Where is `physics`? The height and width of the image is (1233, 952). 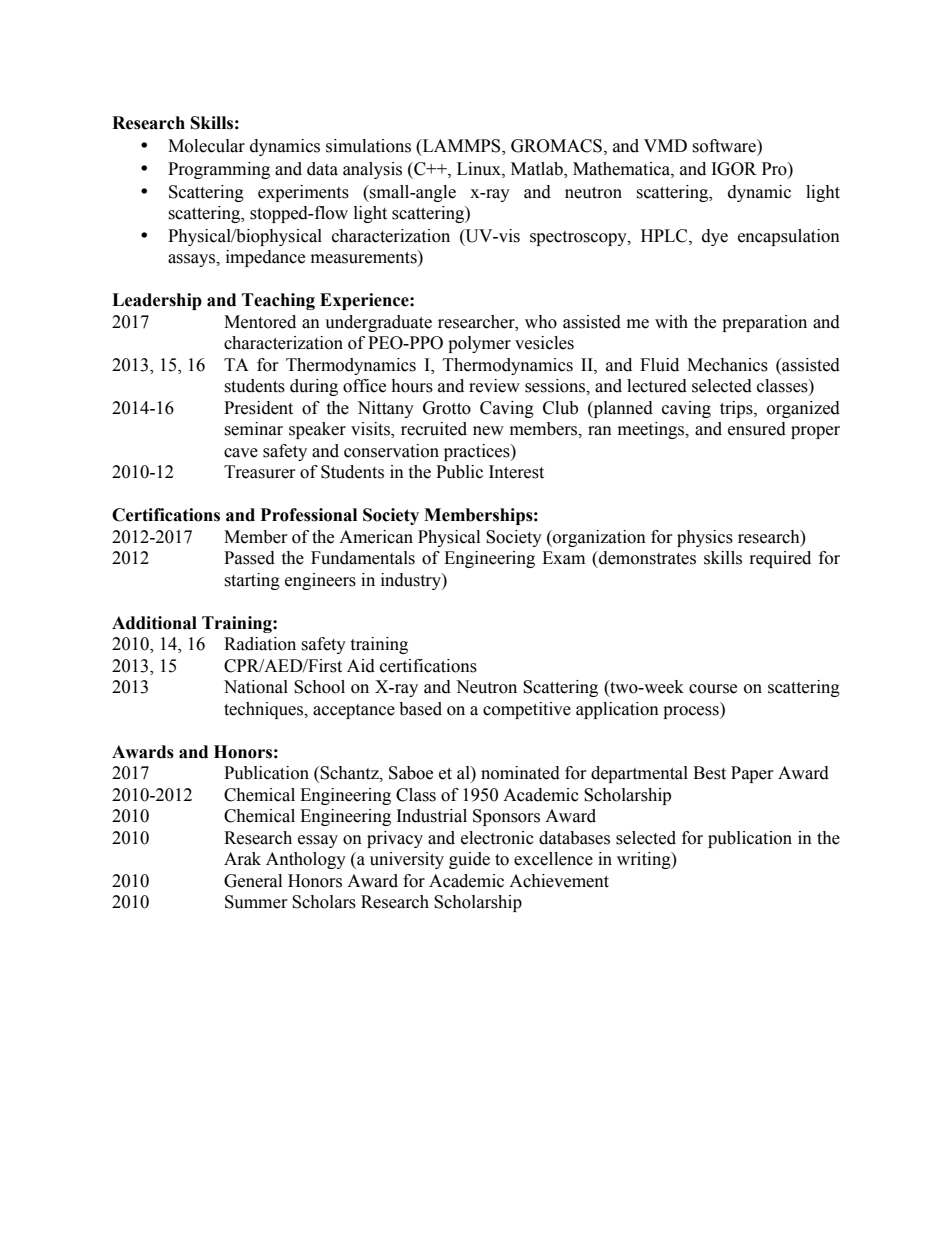
physics is located at coordinates (705, 538).
